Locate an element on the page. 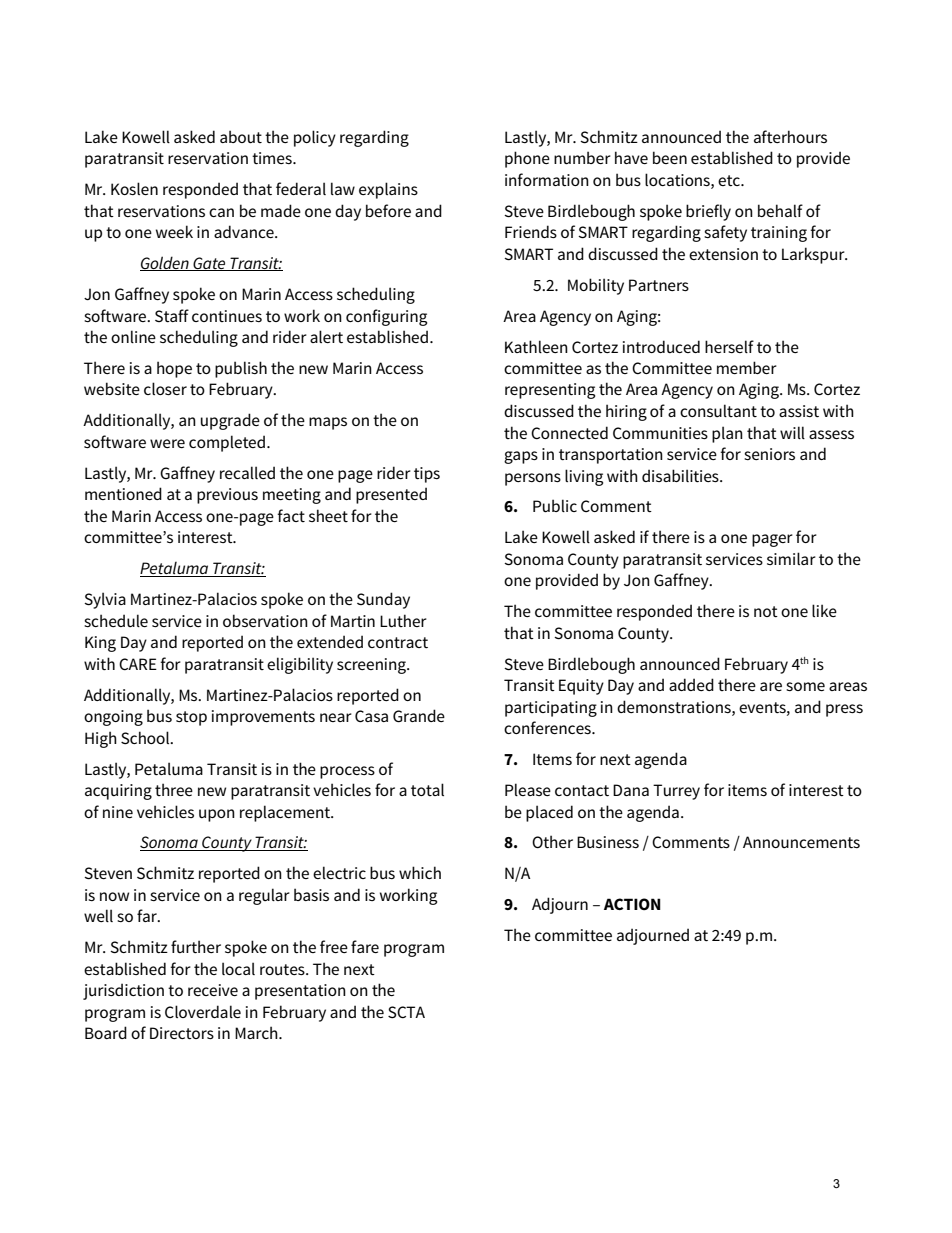 The width and height of the document is (952, 1233). were is located at coordinates (167, 443).
